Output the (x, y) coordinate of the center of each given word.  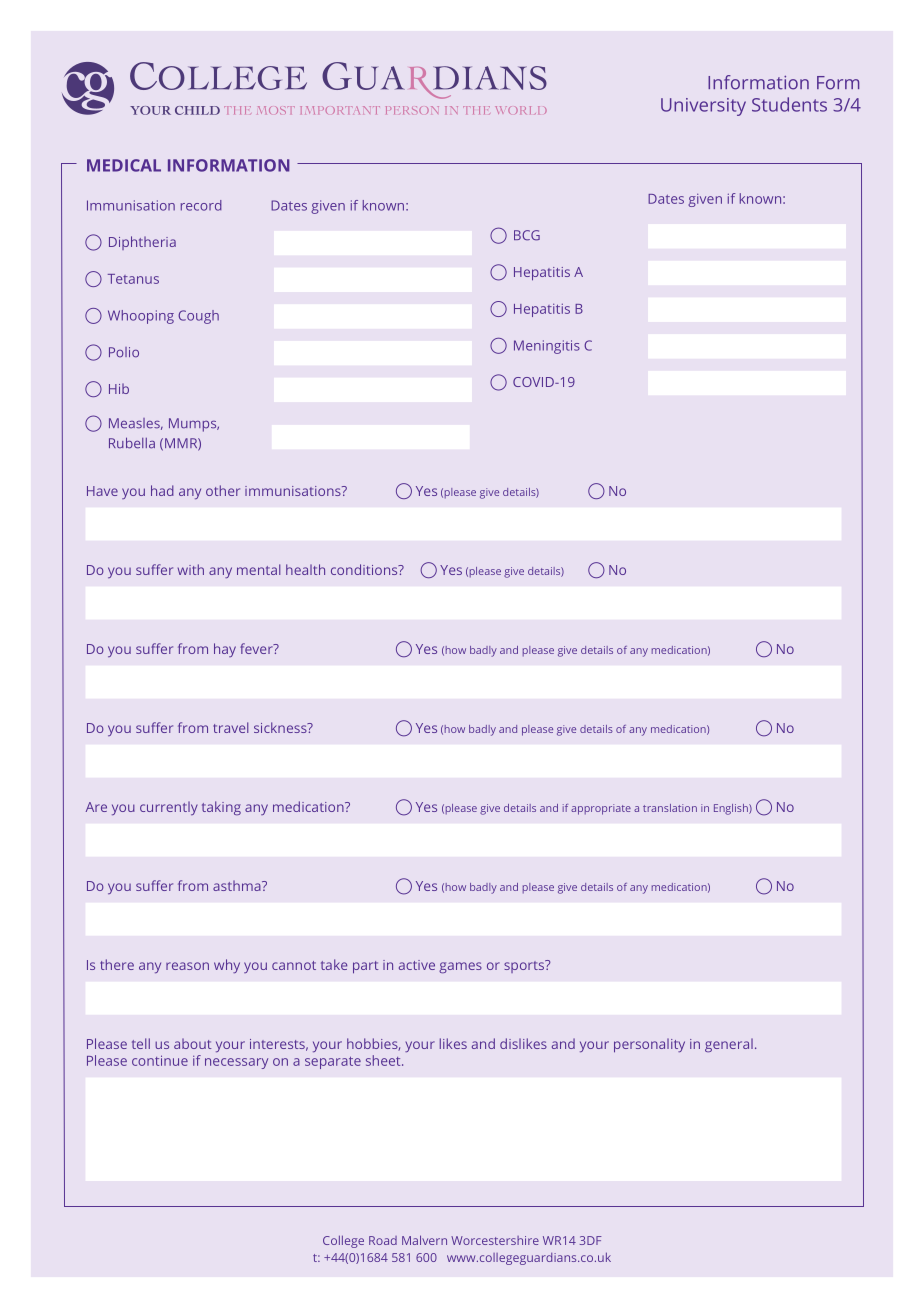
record (201, 205)
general (729, 1045)
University (703, 107)
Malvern (424, 1240)
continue (160, 1060)
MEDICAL (124, 165)
